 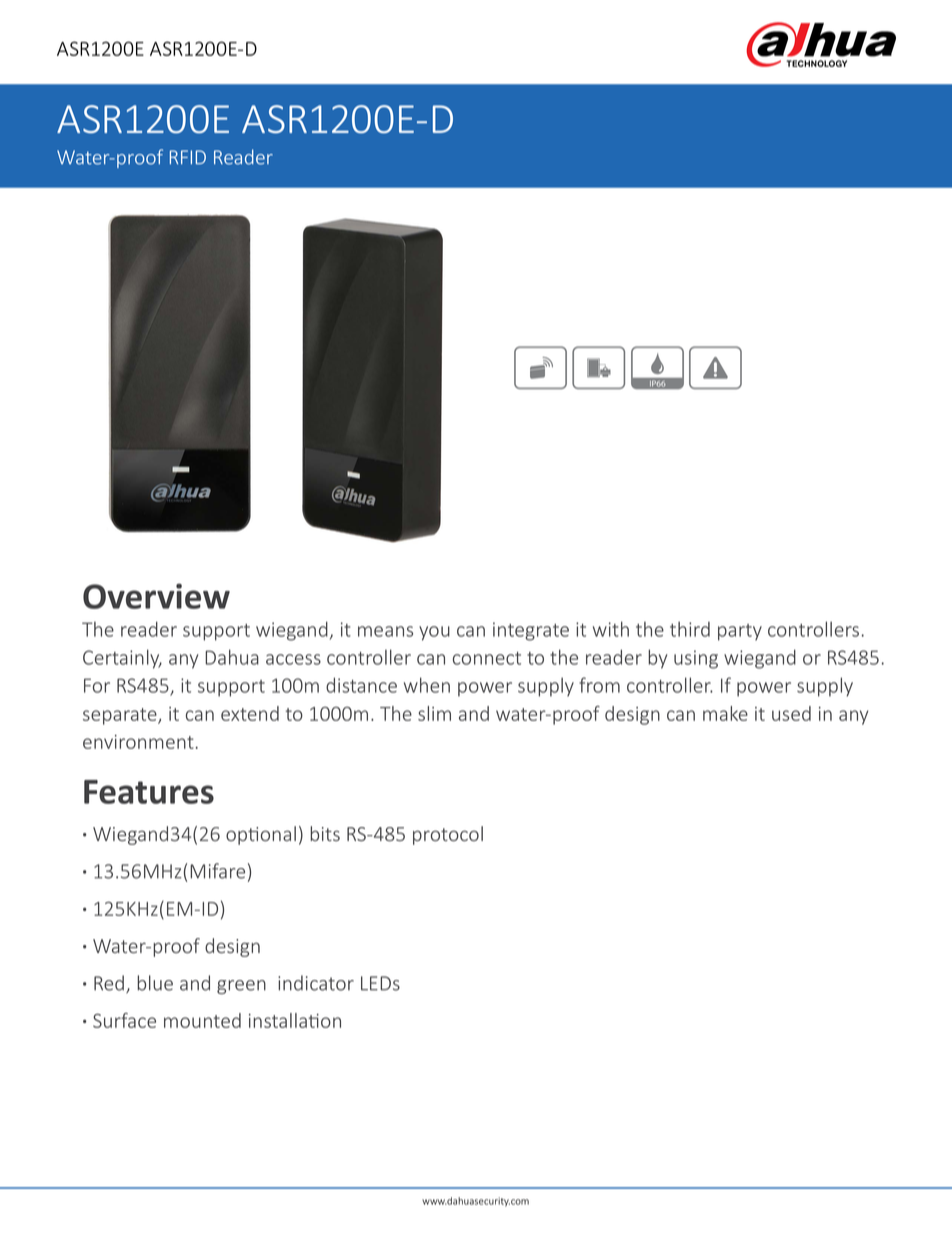 I want to click on RFID, so click(x=188, y=157).
